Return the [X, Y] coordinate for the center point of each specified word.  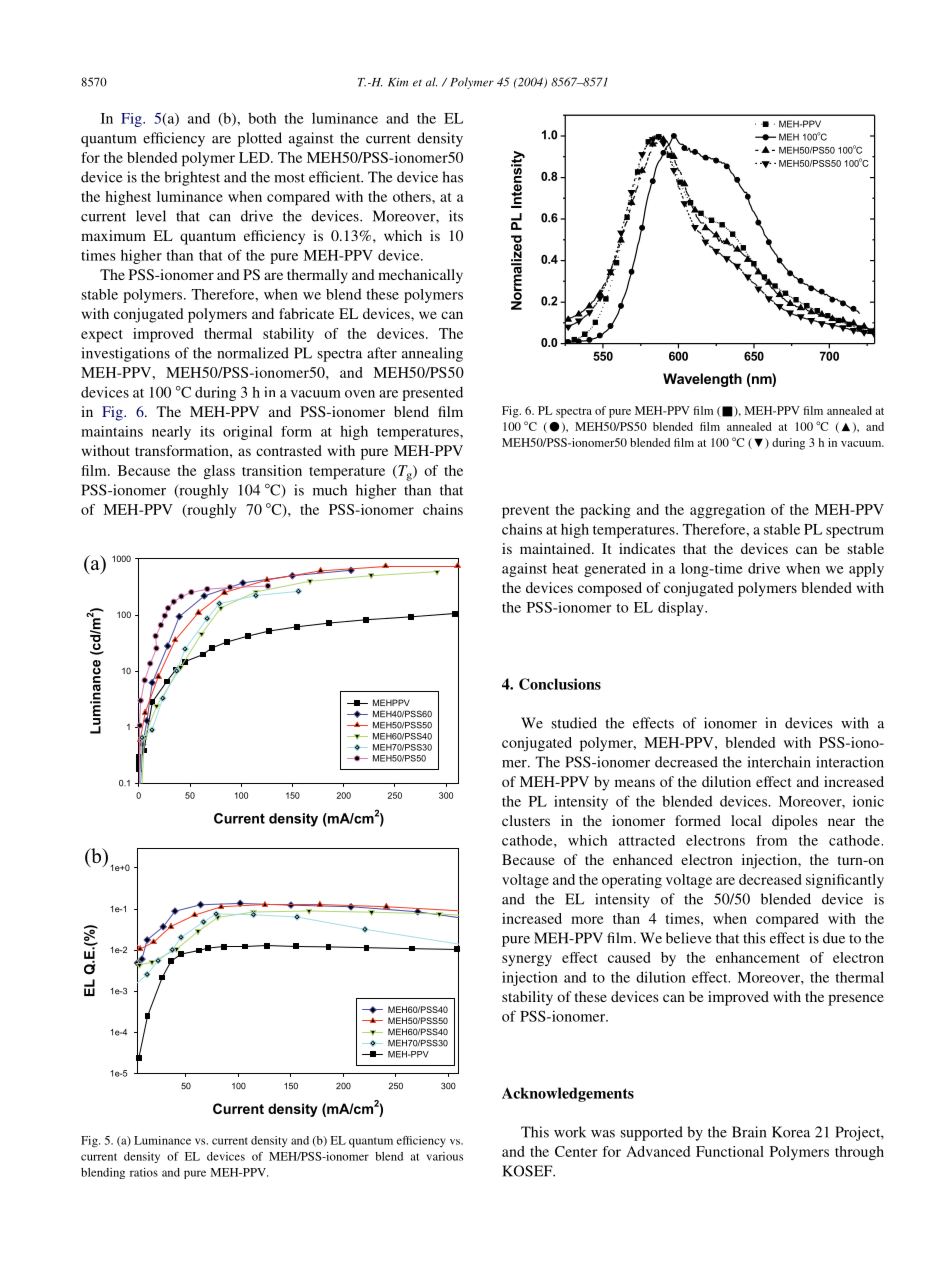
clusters [526, 820]
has [453, 177]
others [413, 196]
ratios [144, 1172]
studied [574, 723]
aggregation [727, 511]
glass [219, 472]
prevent [525, 512]
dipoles [795, 822]
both [262, 118]
